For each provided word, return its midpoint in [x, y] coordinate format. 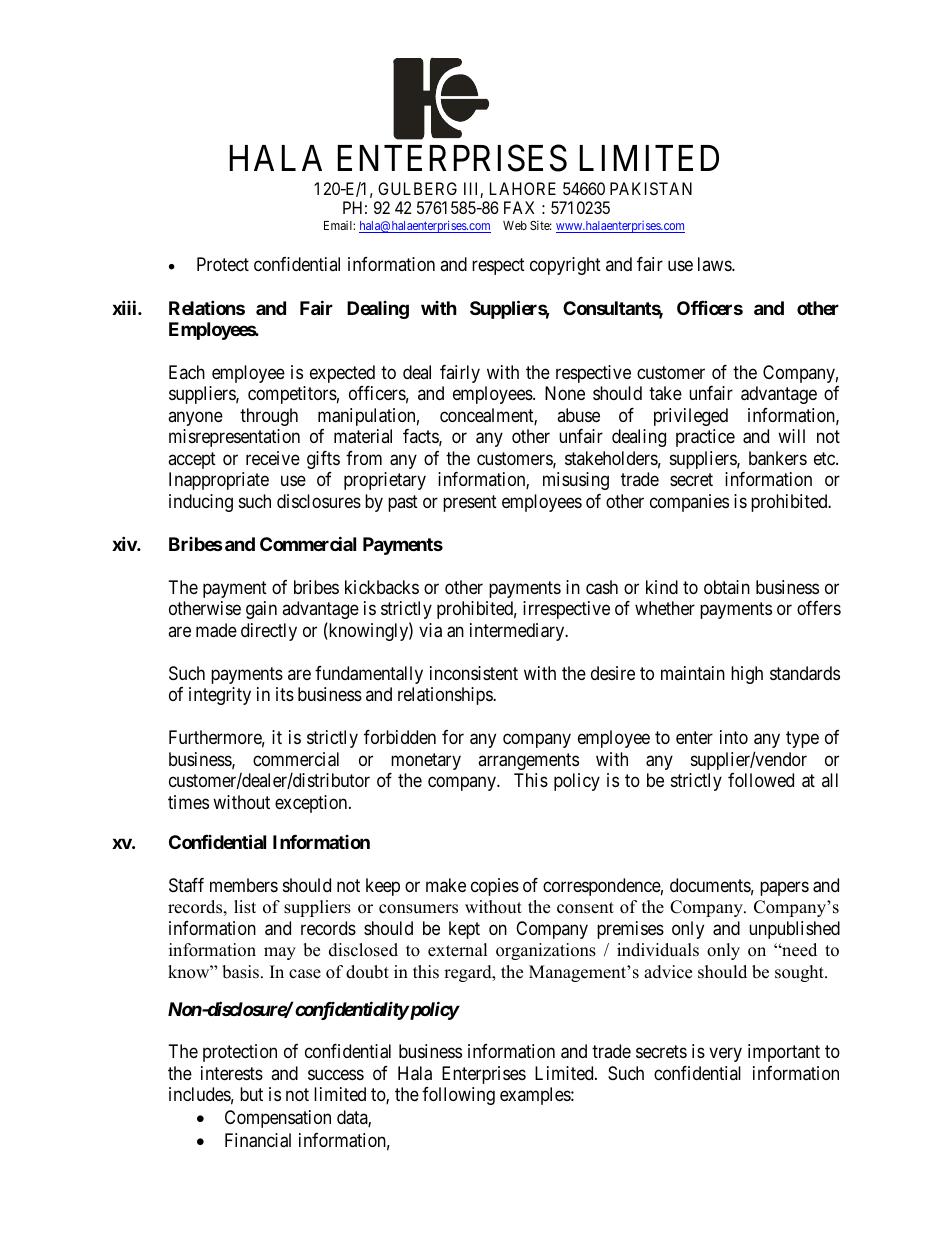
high [747, 675]
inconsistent [474, 673]
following [458, 1096]
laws [715, 264]
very [725, 1055]
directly [269, 632]
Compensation [278, 1119]
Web [515, 225]
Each [187, 372]
